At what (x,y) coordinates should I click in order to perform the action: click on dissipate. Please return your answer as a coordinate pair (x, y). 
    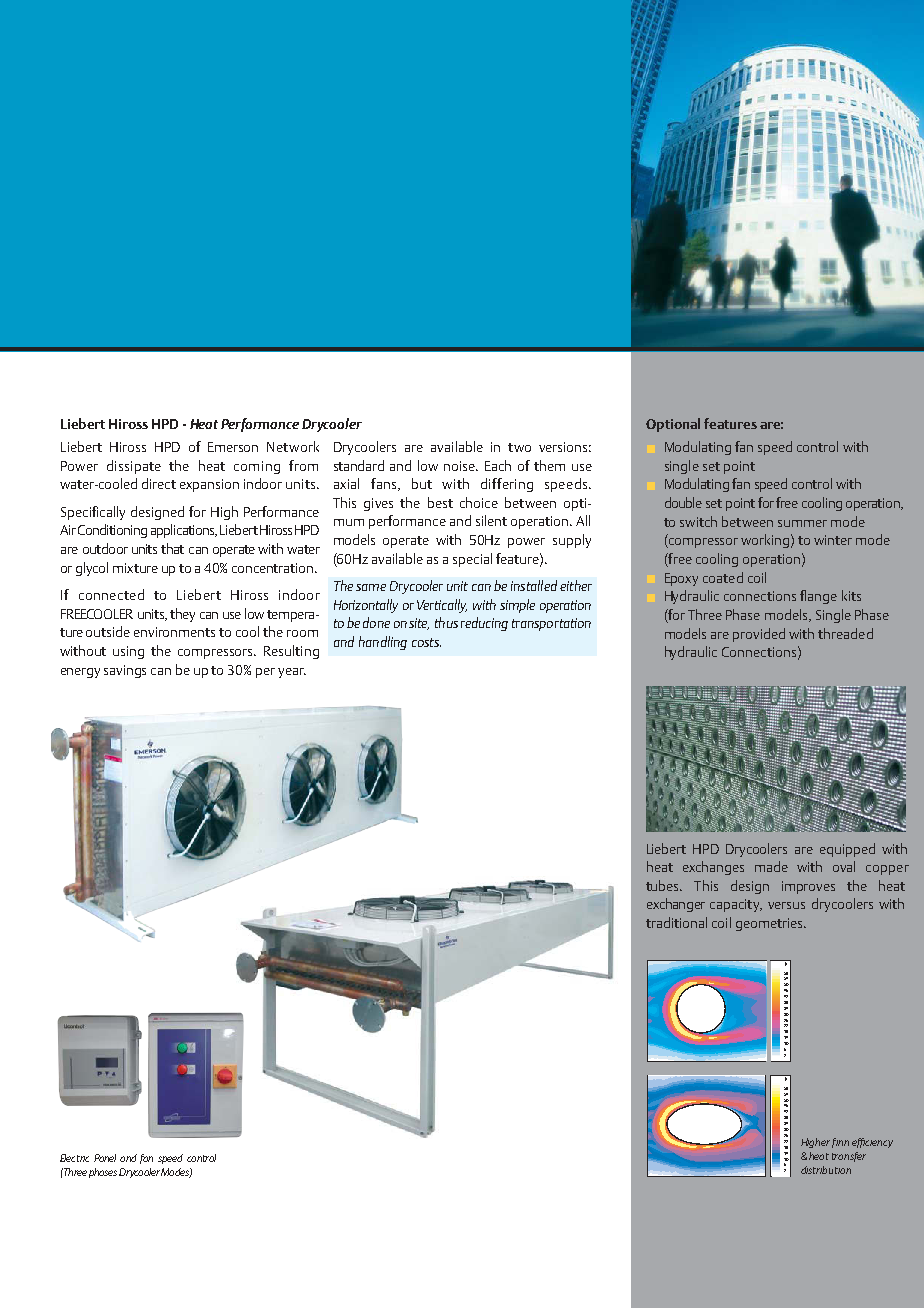
    Looking at the image, I should click on (134, 467).
